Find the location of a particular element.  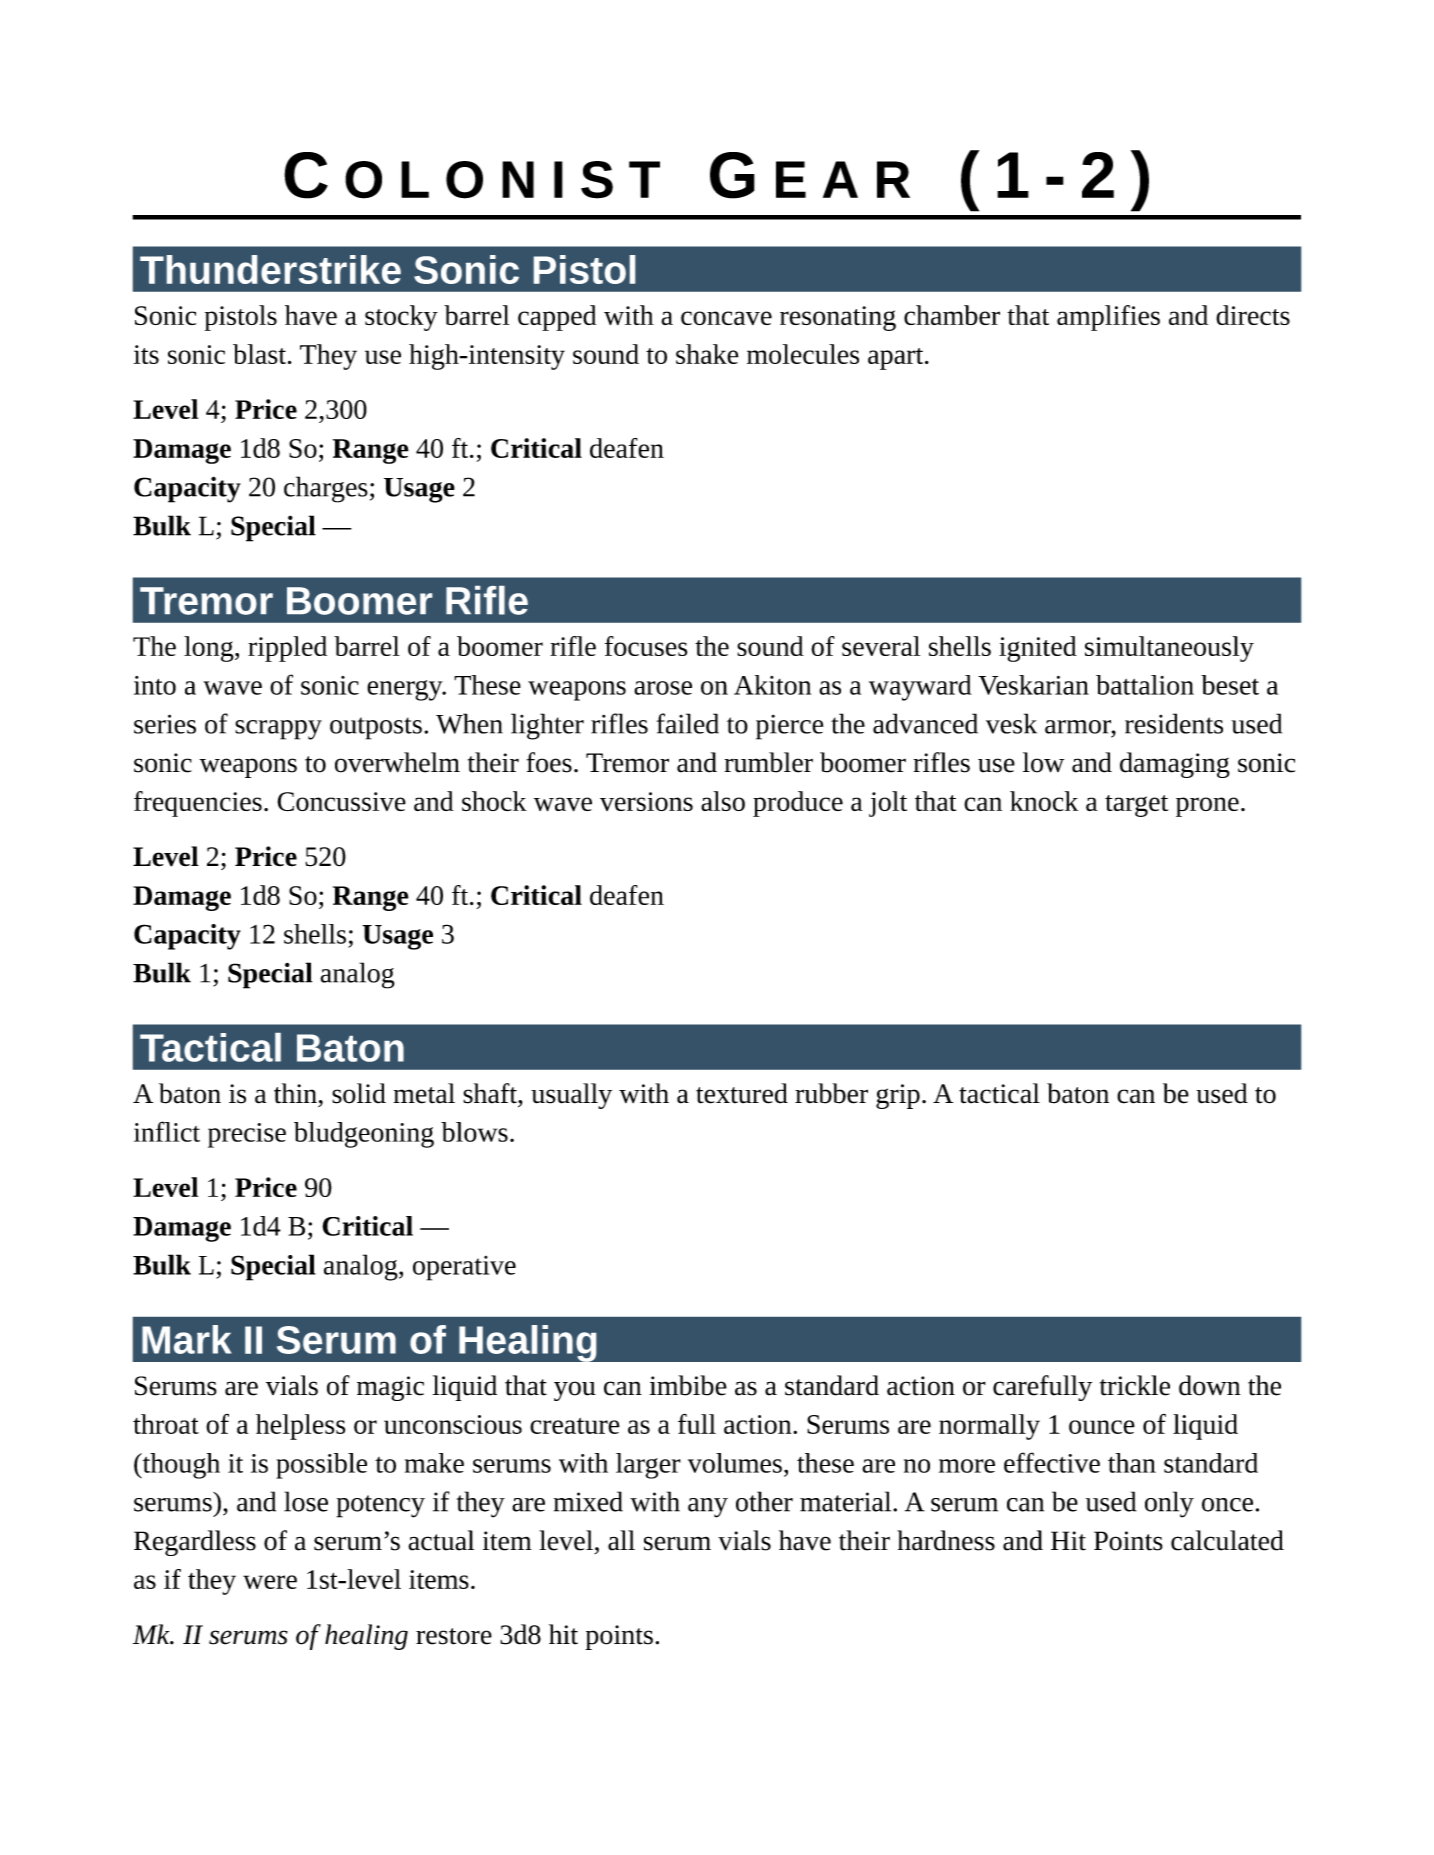

were is located at coordinates (270, 1582).
